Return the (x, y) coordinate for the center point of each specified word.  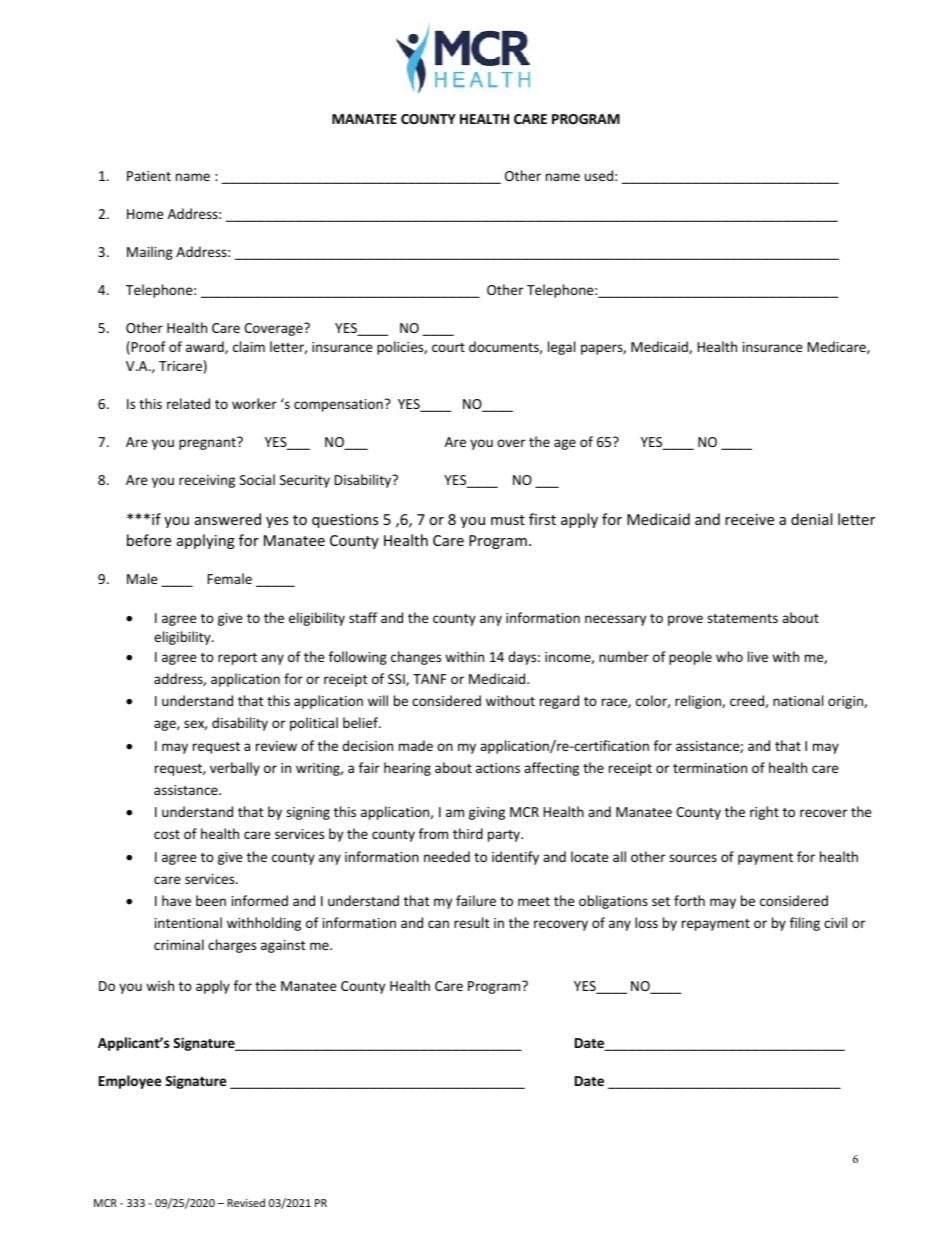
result (471, 922)
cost (167, 834)
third (468, 833)
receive (749, 519)
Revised (246, 1202)
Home (145, 214)
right (764, 813)
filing (805, 924)
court (448, 347)
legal (561, 348)
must (508, 520)
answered (228, 519)
